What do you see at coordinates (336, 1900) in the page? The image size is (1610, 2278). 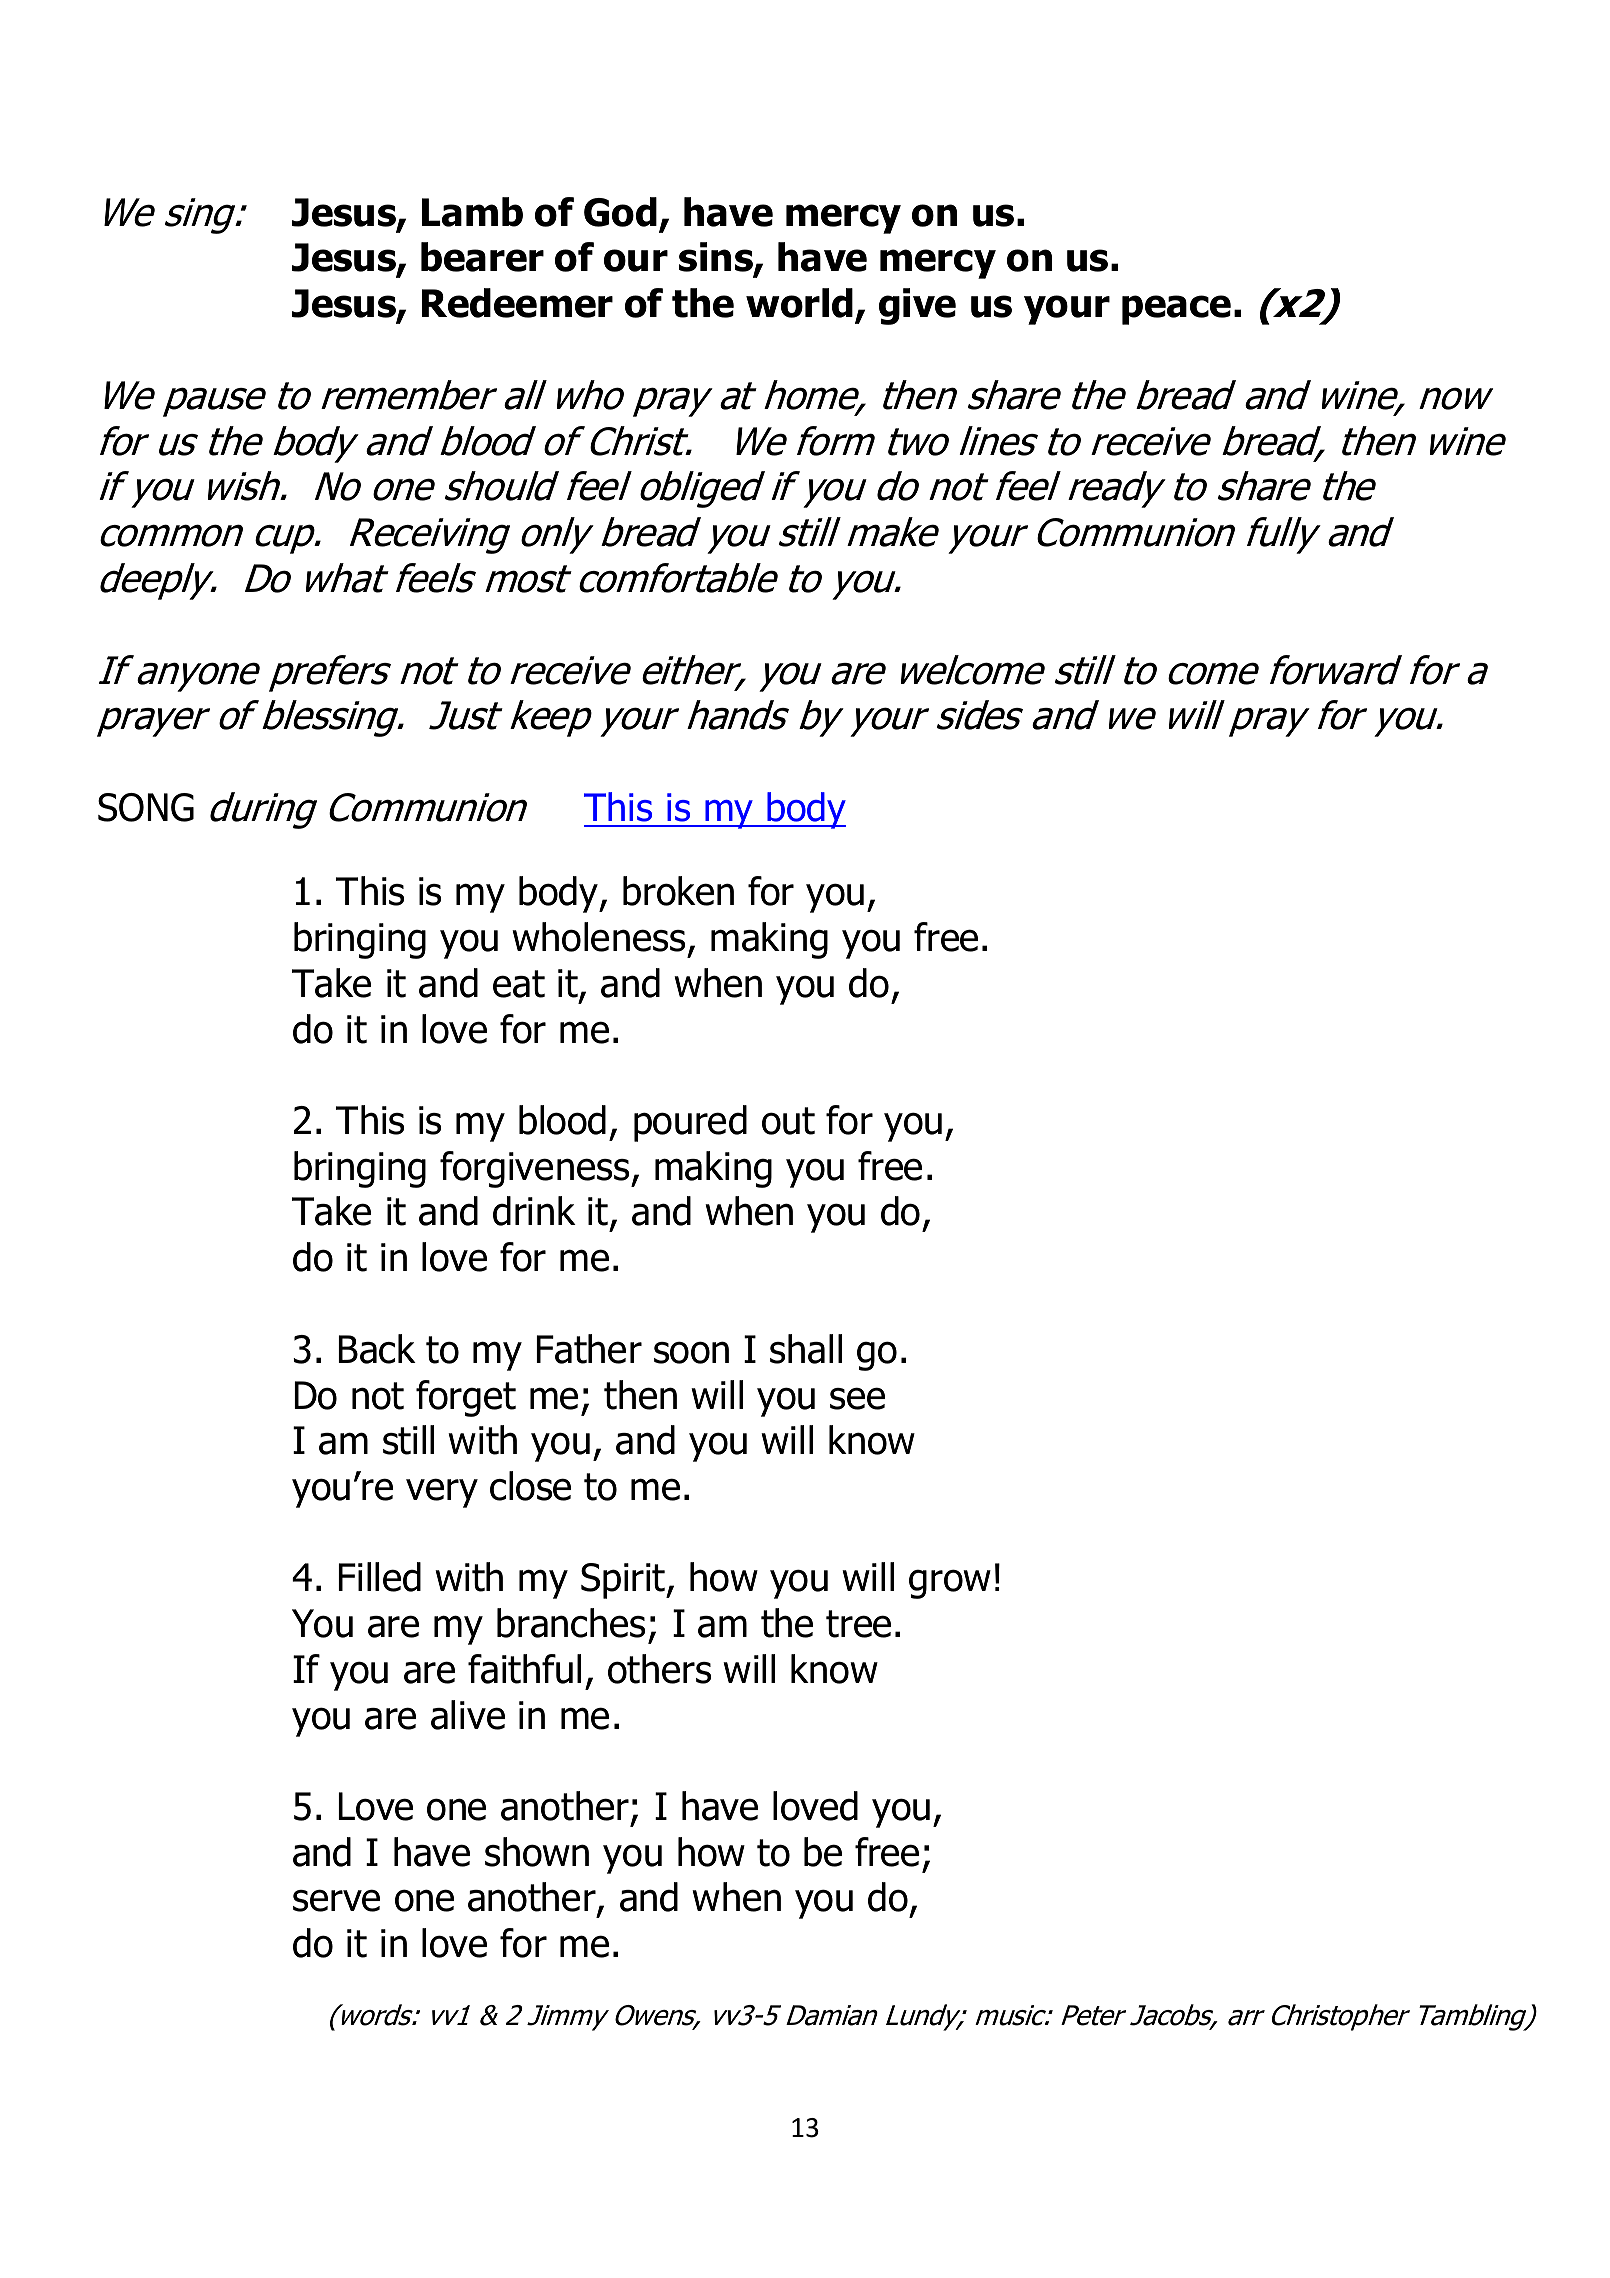 I see `serve` at bounding box center [336, 1900].
